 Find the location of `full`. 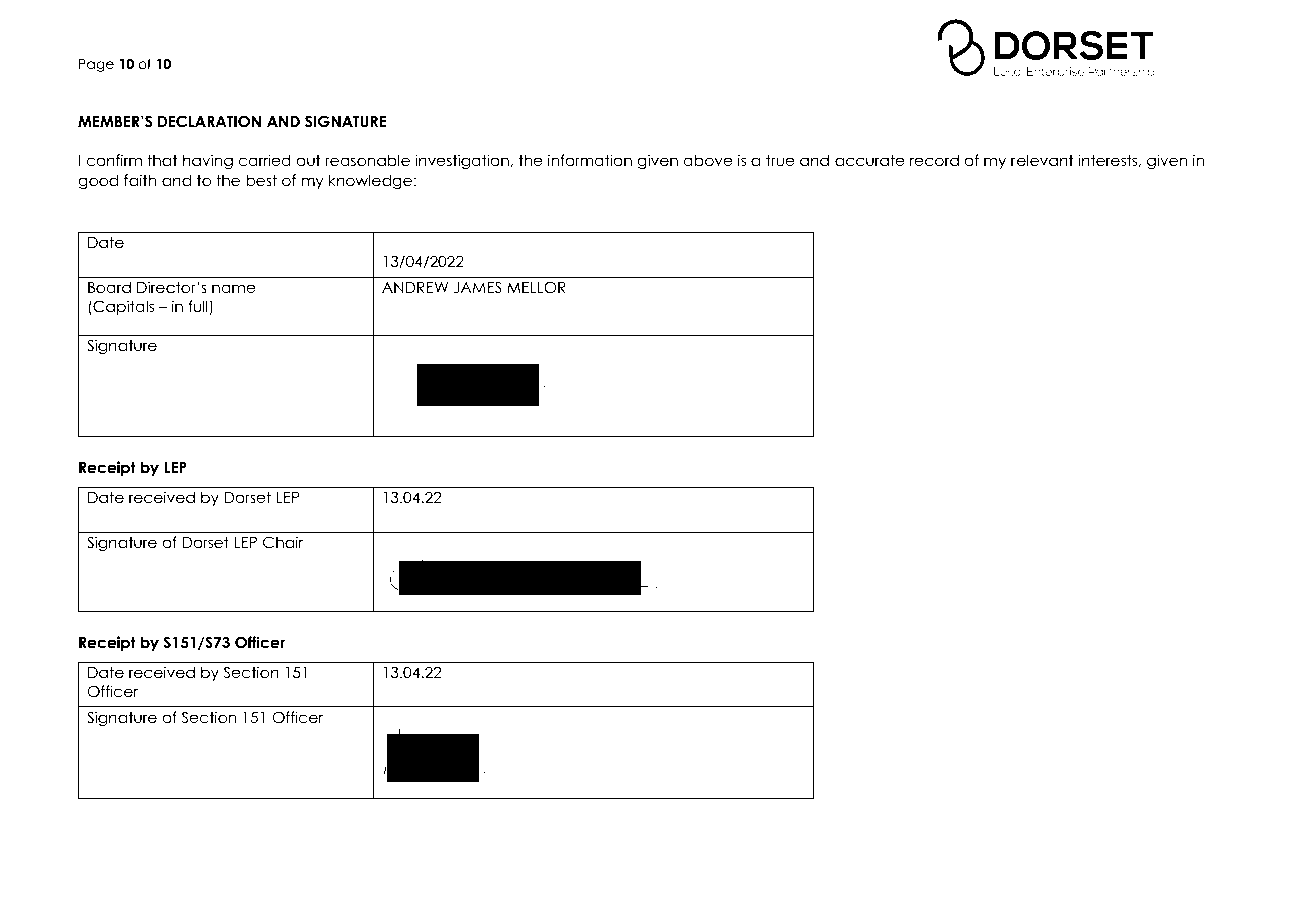

full is located at coordinates (199, 307).
